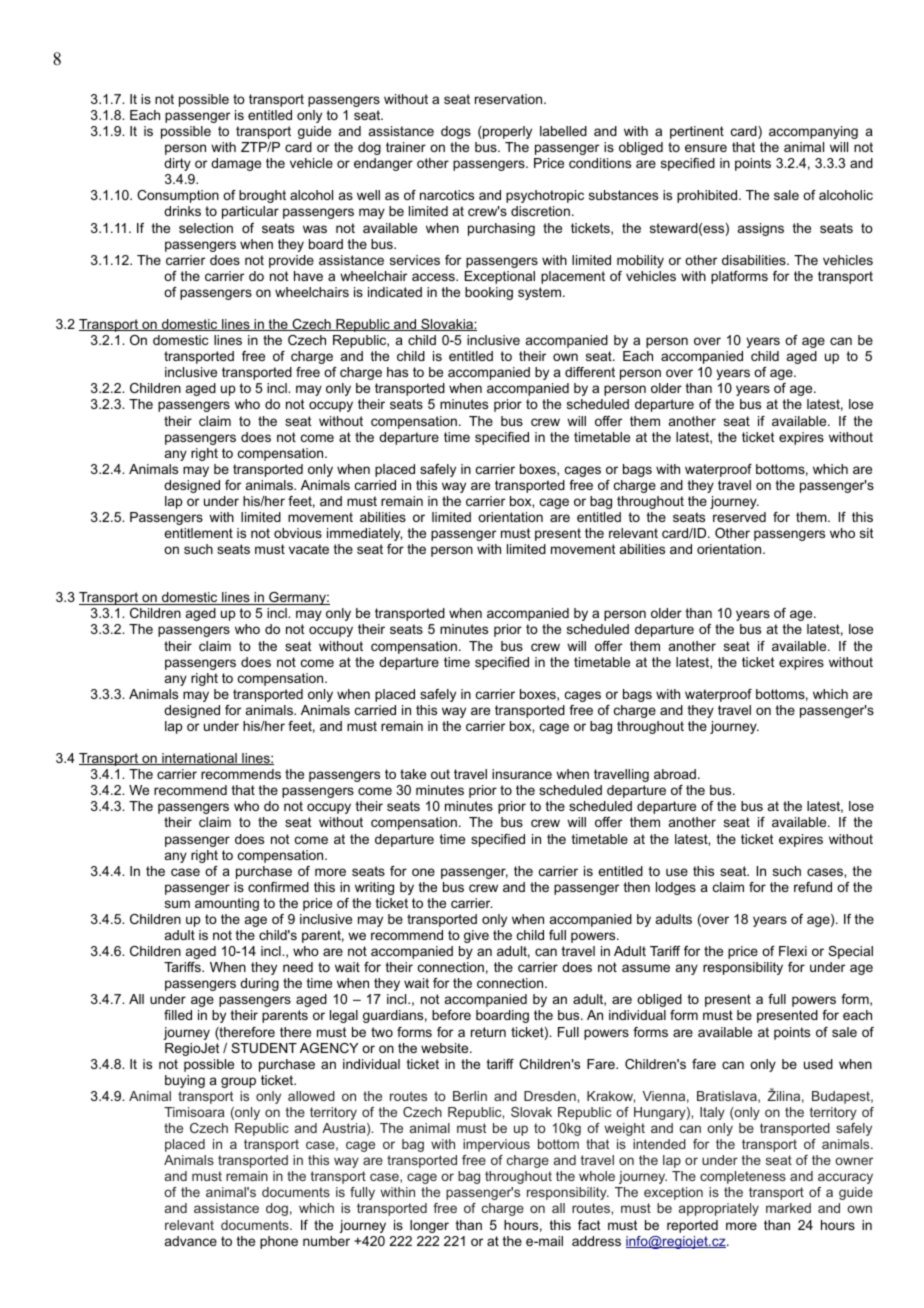 The height and width of the page is (1308, 924). What do you see at coordinates (236, 164) in the page?
I see `damage` at bounding box center [236, 164].
